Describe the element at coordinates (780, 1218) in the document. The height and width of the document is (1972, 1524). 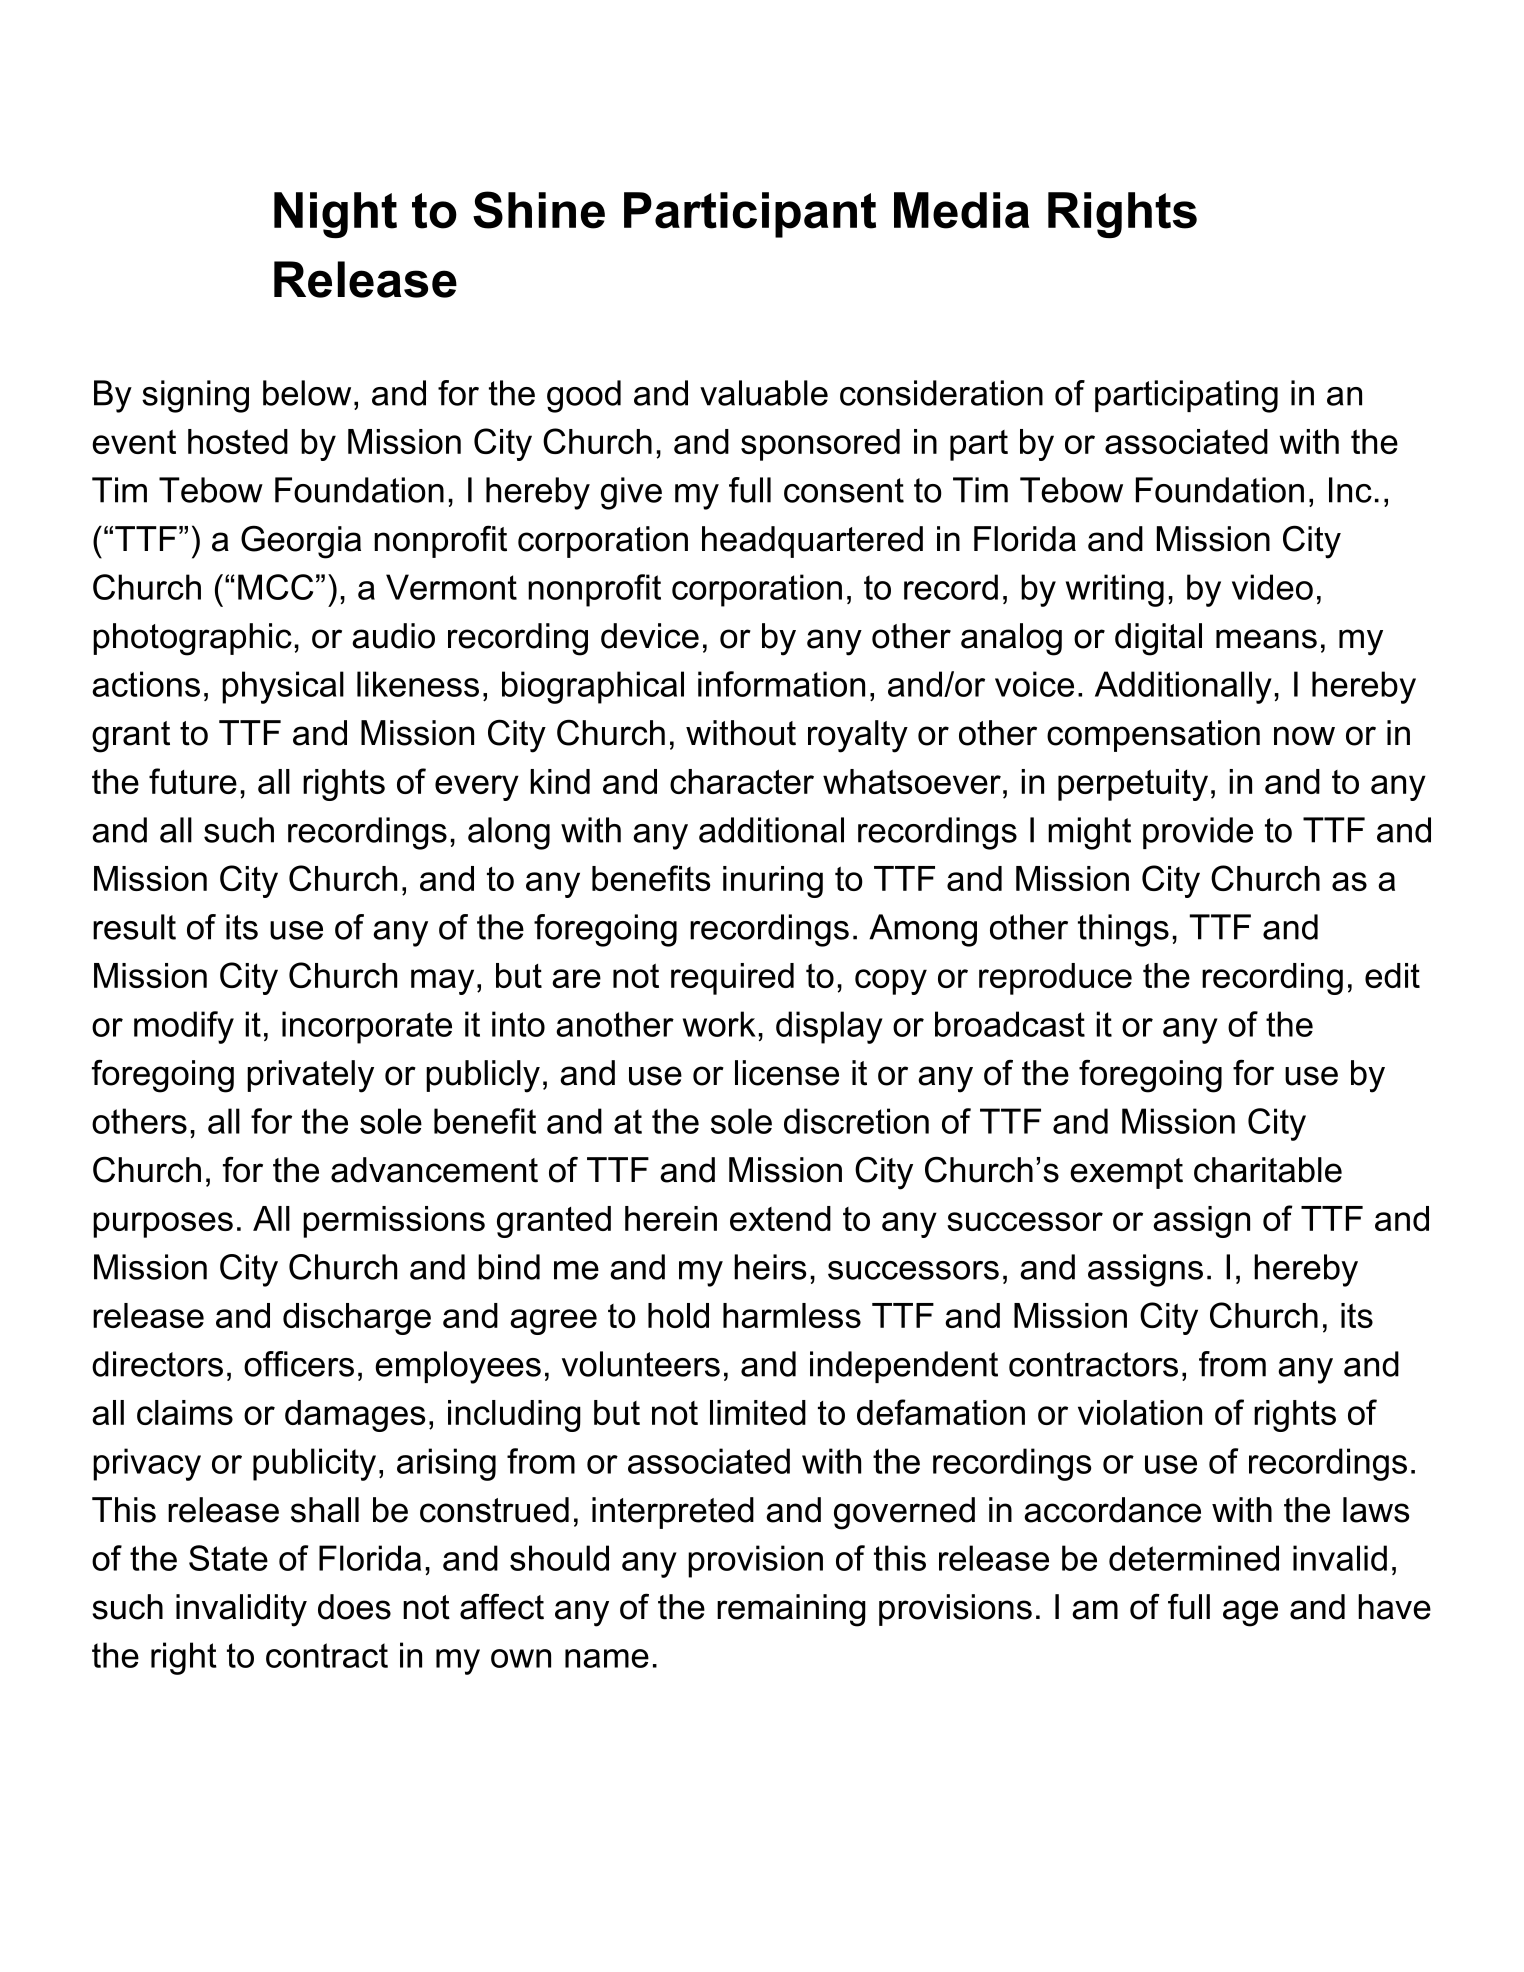
I see `extend` at that location.
